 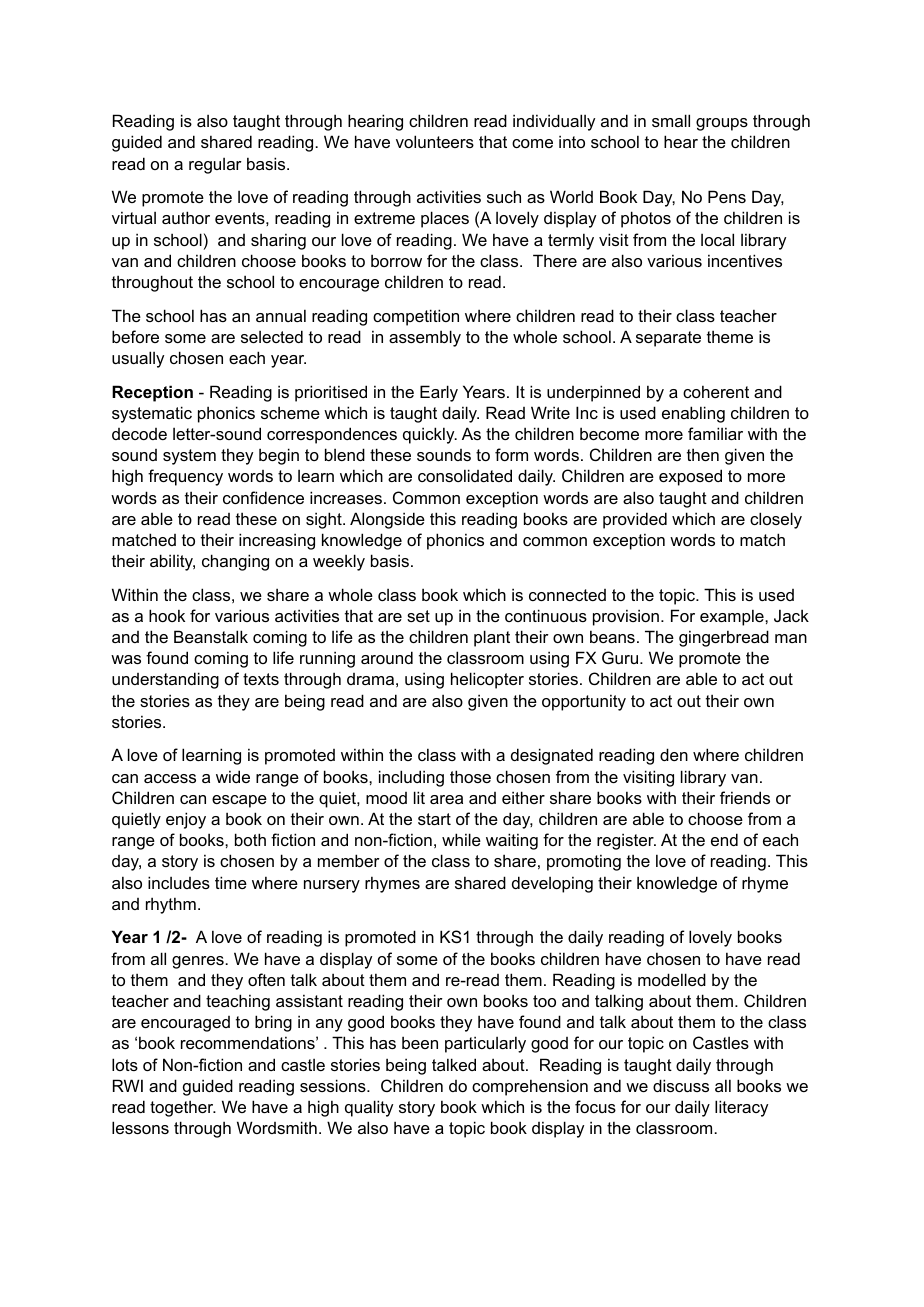 I want to click on together, so click(x=183, y=1108).
